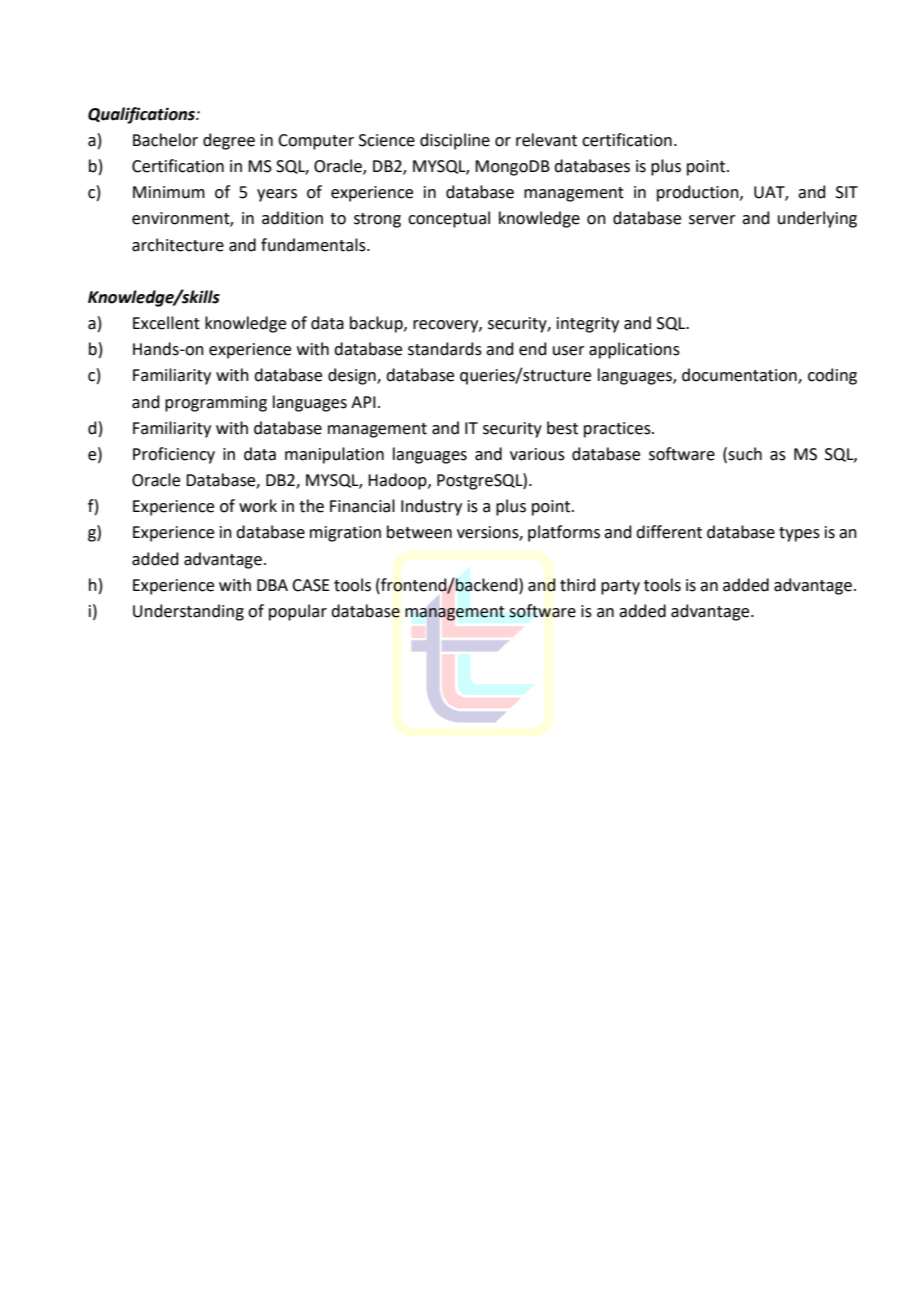 Image resolution: width=924 pixels, height=1308 pixels. I want to click on standards, so click(445, 349).
